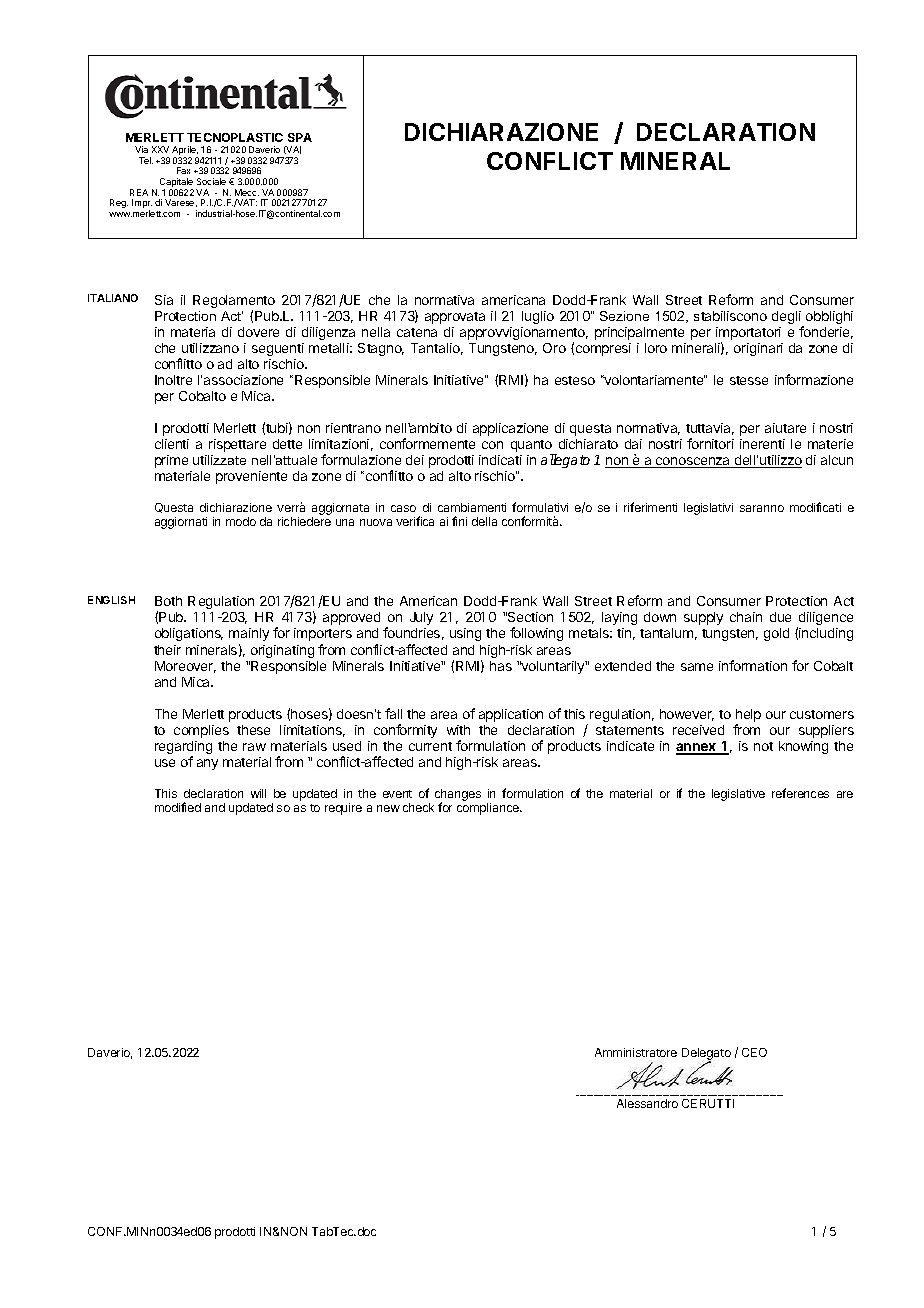  What do you see at coordinates (207, 764) in the document?
I see `any` at bounding box center [207, 764].
